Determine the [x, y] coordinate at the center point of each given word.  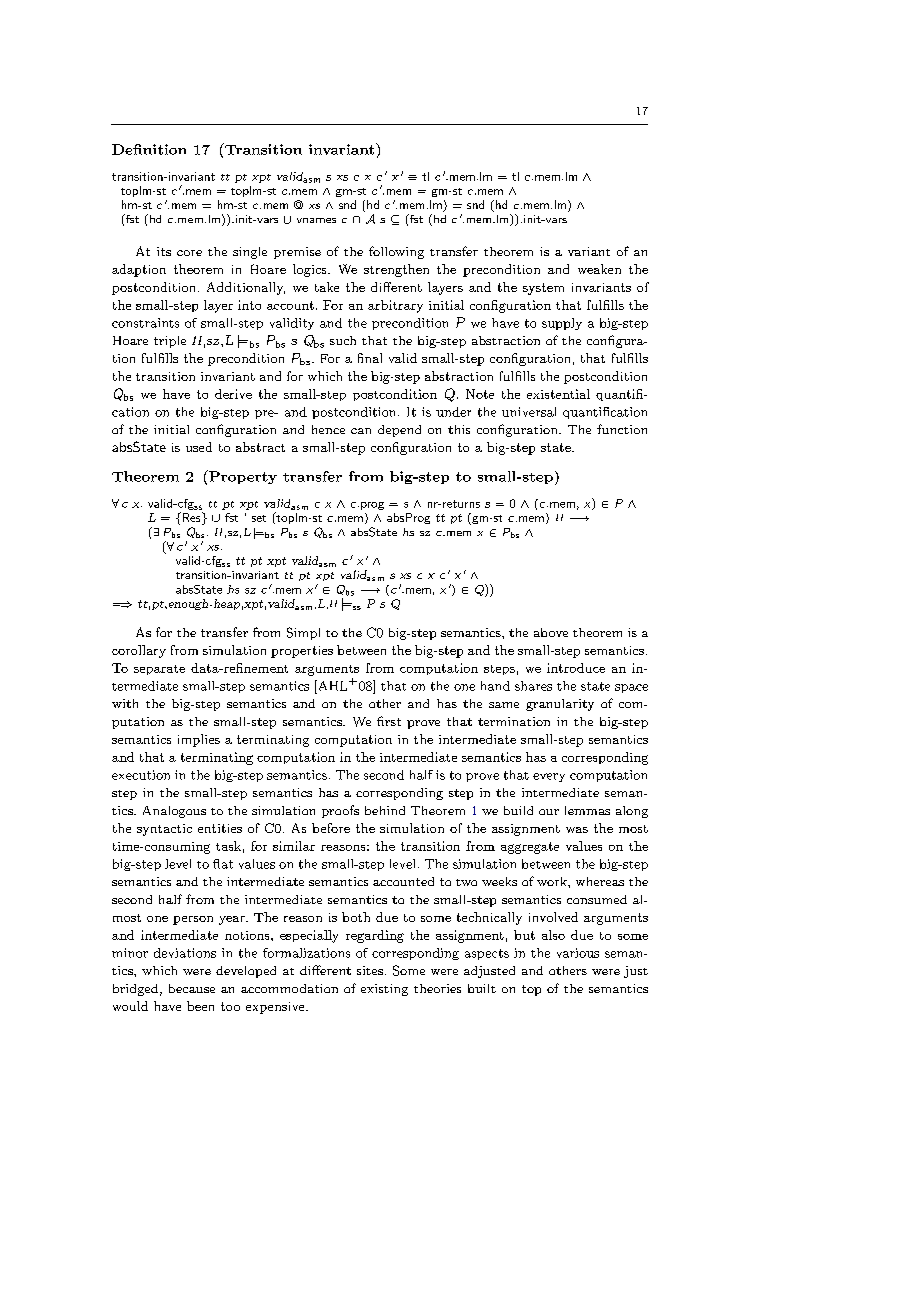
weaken [599, 269]
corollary [139, 651]
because [192, 988]
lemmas [587, 810]
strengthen [396, 270]
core [189, 253]
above [551, 632]
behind [385, 810]
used [199, 447]
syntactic [164, 830]
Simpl [303, 633]
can [361, 431]
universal [529, 412]
